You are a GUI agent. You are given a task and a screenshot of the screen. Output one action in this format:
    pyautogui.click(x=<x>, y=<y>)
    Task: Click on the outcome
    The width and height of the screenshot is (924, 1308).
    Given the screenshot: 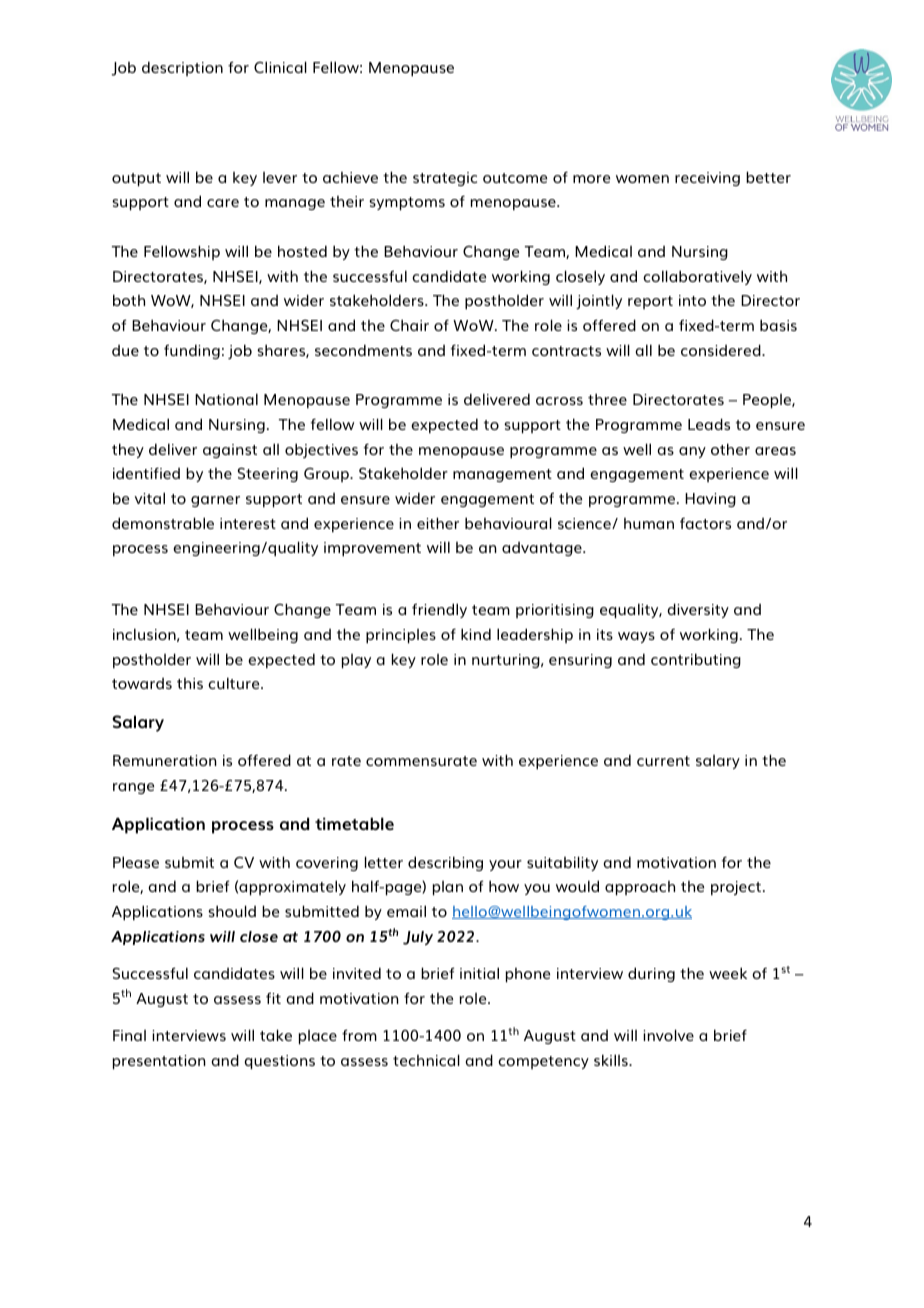 What is the action you would take?
    pyautogui.click(x=515, y=178)
